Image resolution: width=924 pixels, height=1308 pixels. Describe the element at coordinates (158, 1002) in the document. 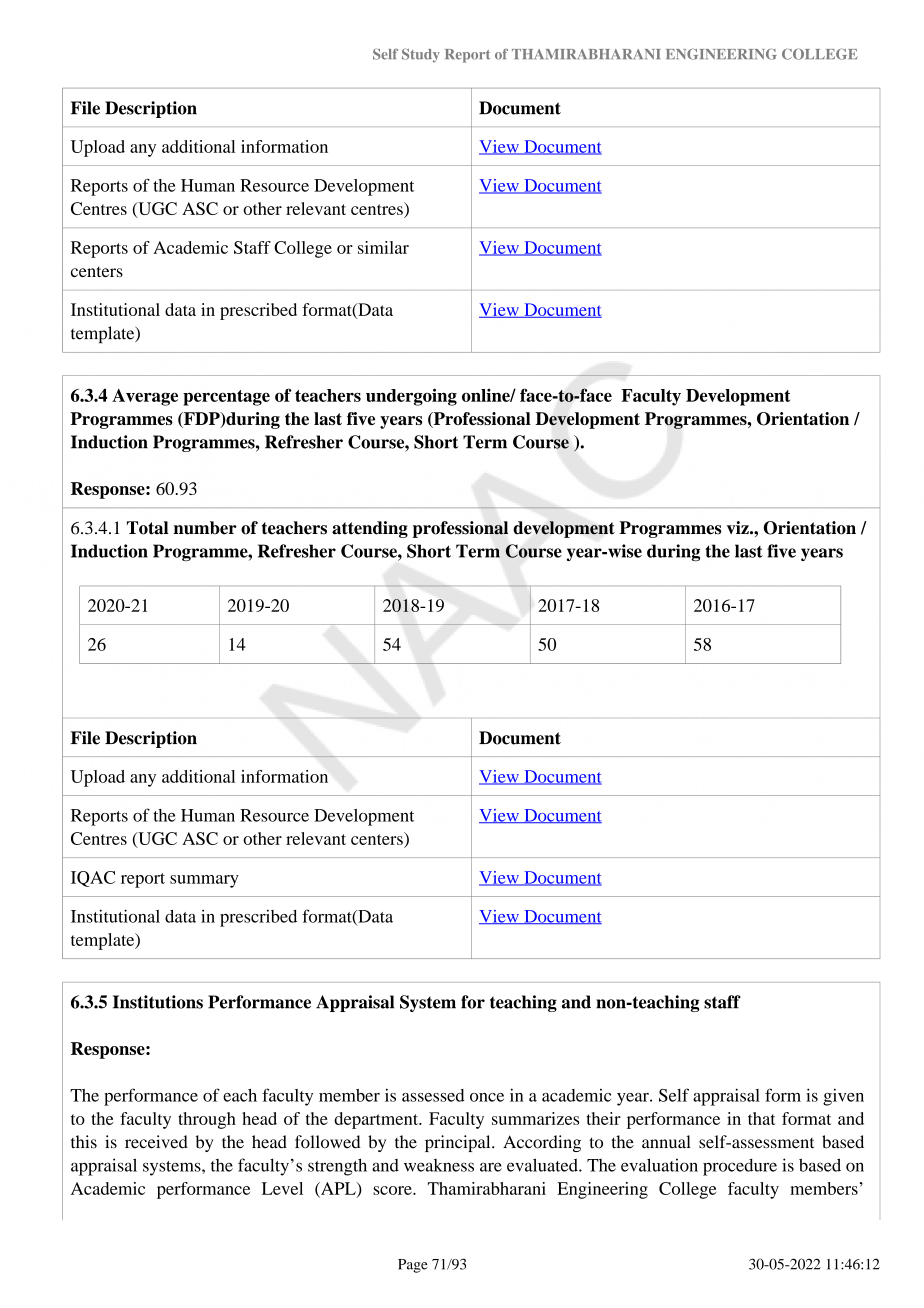

I see `Institutions` at that location.
